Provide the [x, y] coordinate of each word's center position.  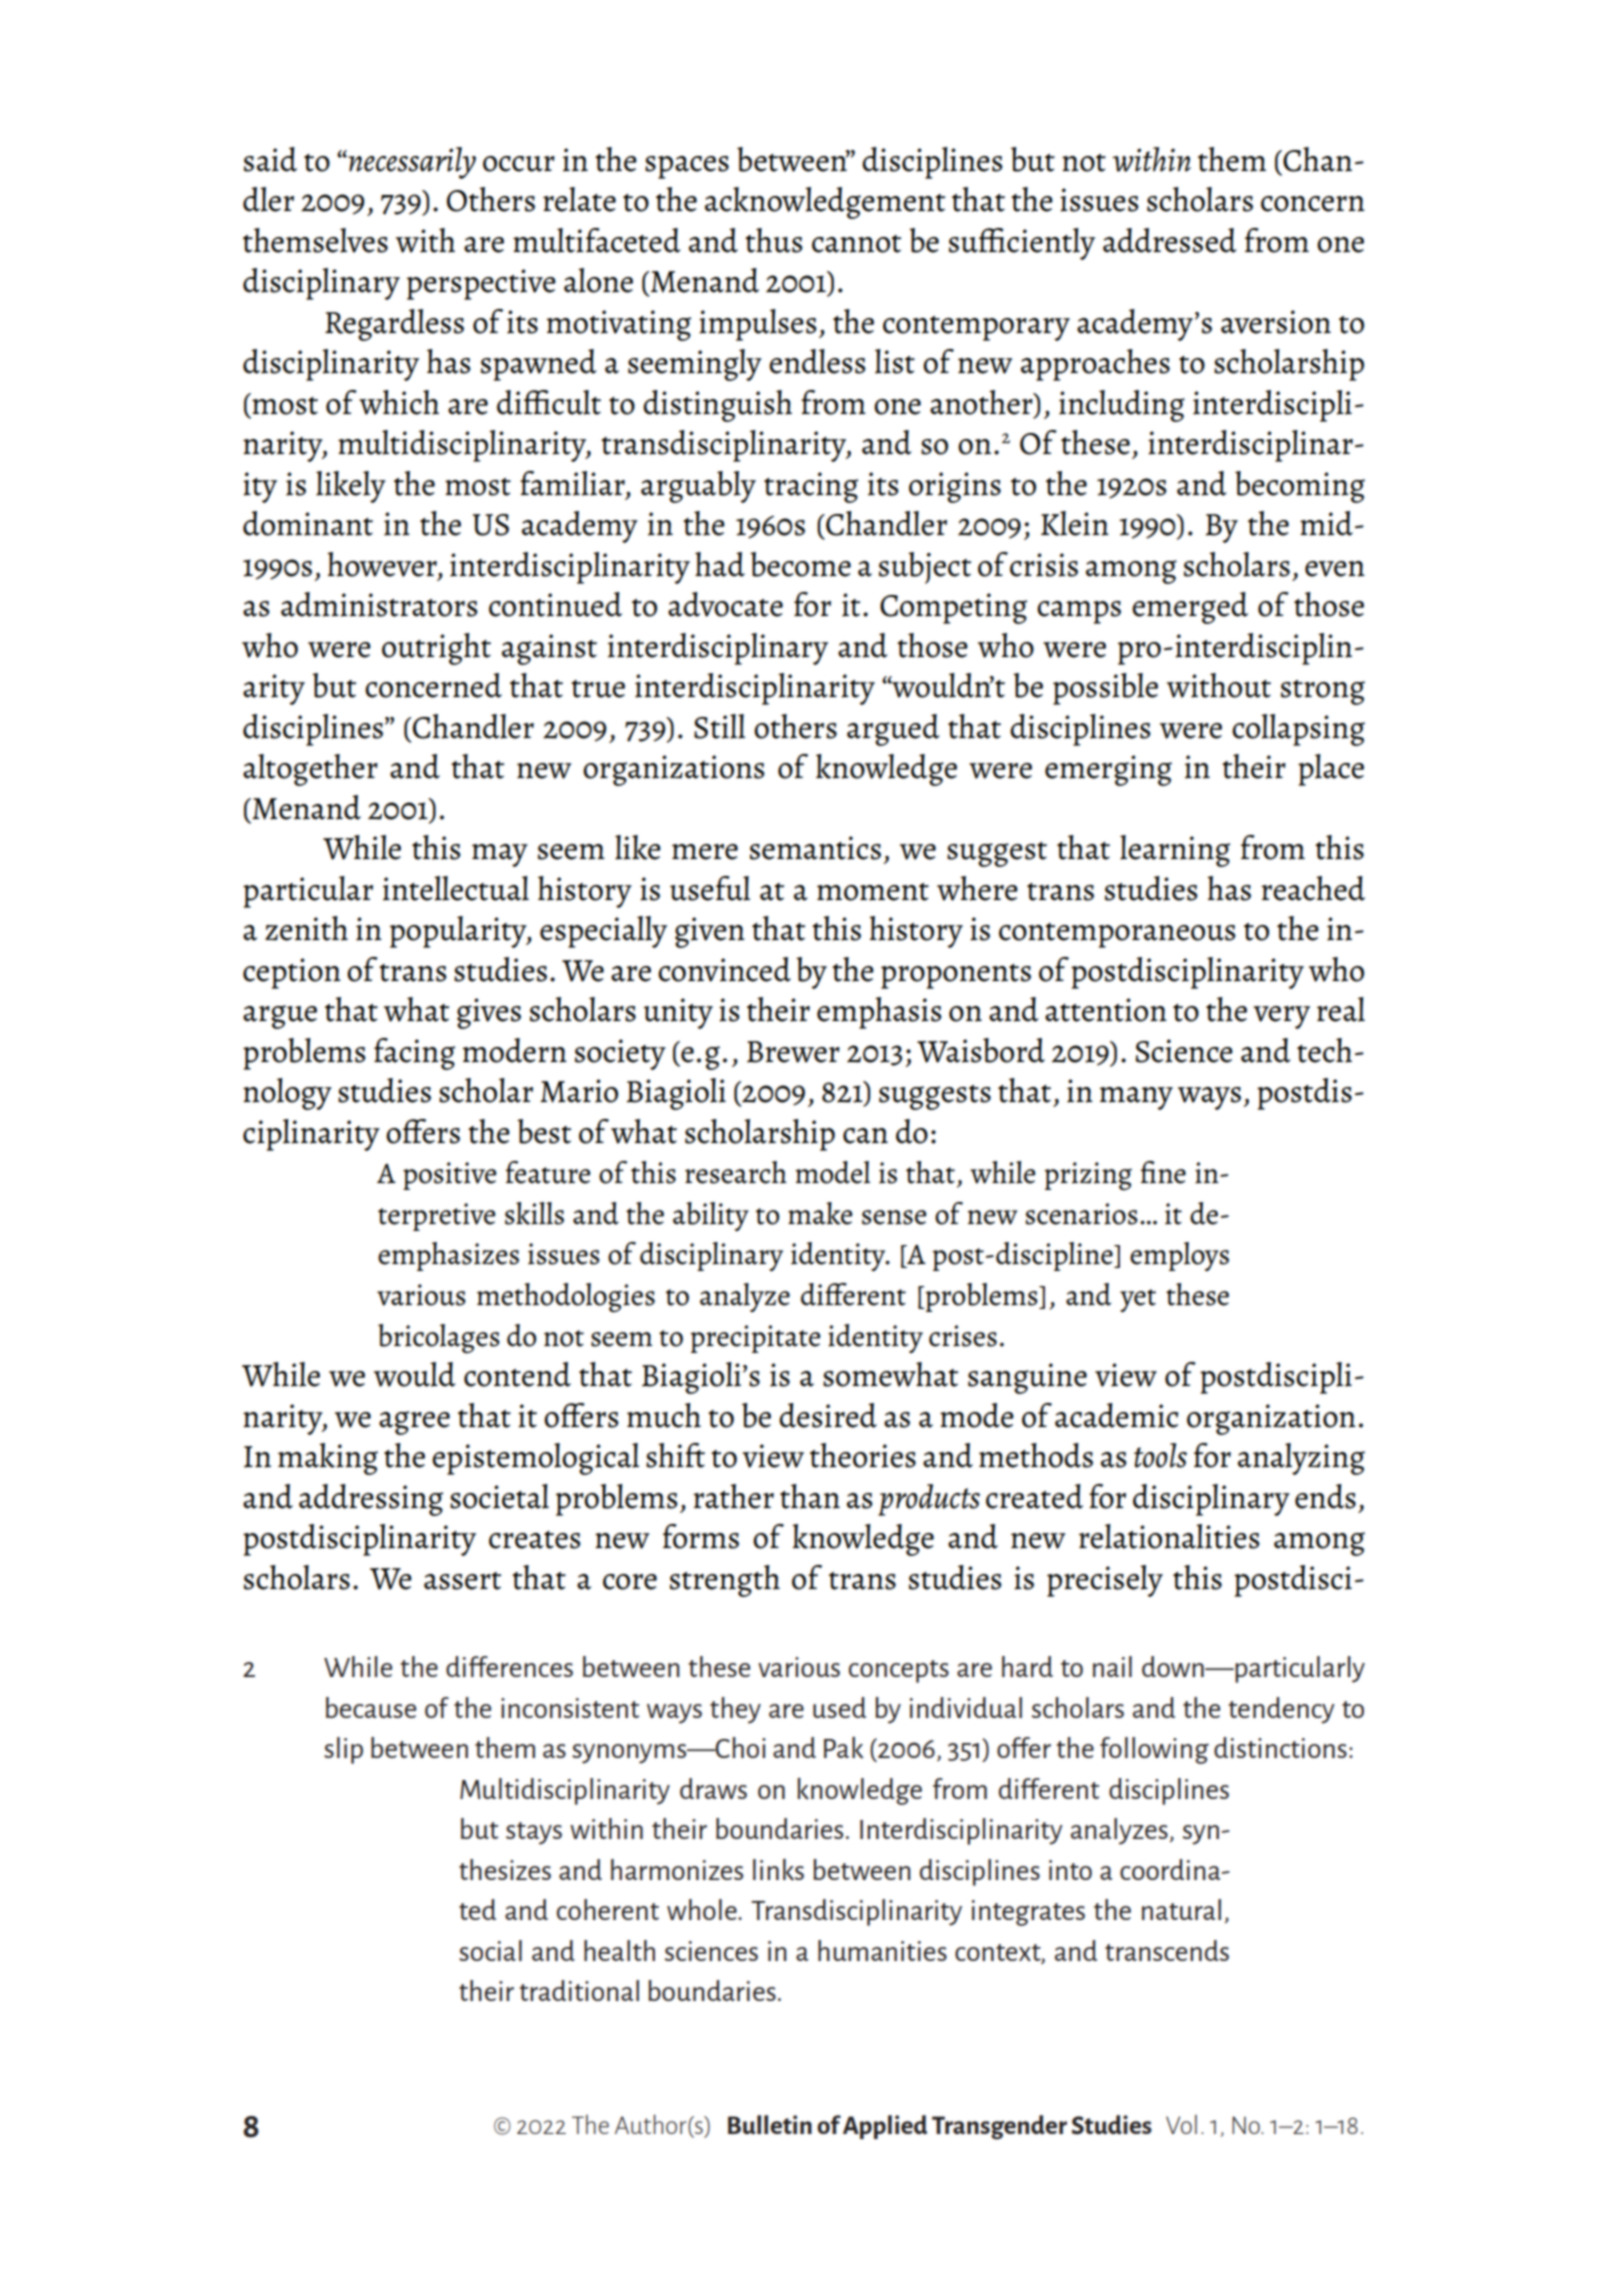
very [1281, 1017]
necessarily [411, 163]
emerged [1190, 608]
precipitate [755, 1339]
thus [774, 240]
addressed [1170, 240]
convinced [724, 969]
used [839, 1707]
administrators [379, 604]
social [490, 1950]
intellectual [456, 888]
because [371, 1707]
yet [1138, 1300]
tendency [1281, 1710]
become [800, 564]
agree [414, 1423]
